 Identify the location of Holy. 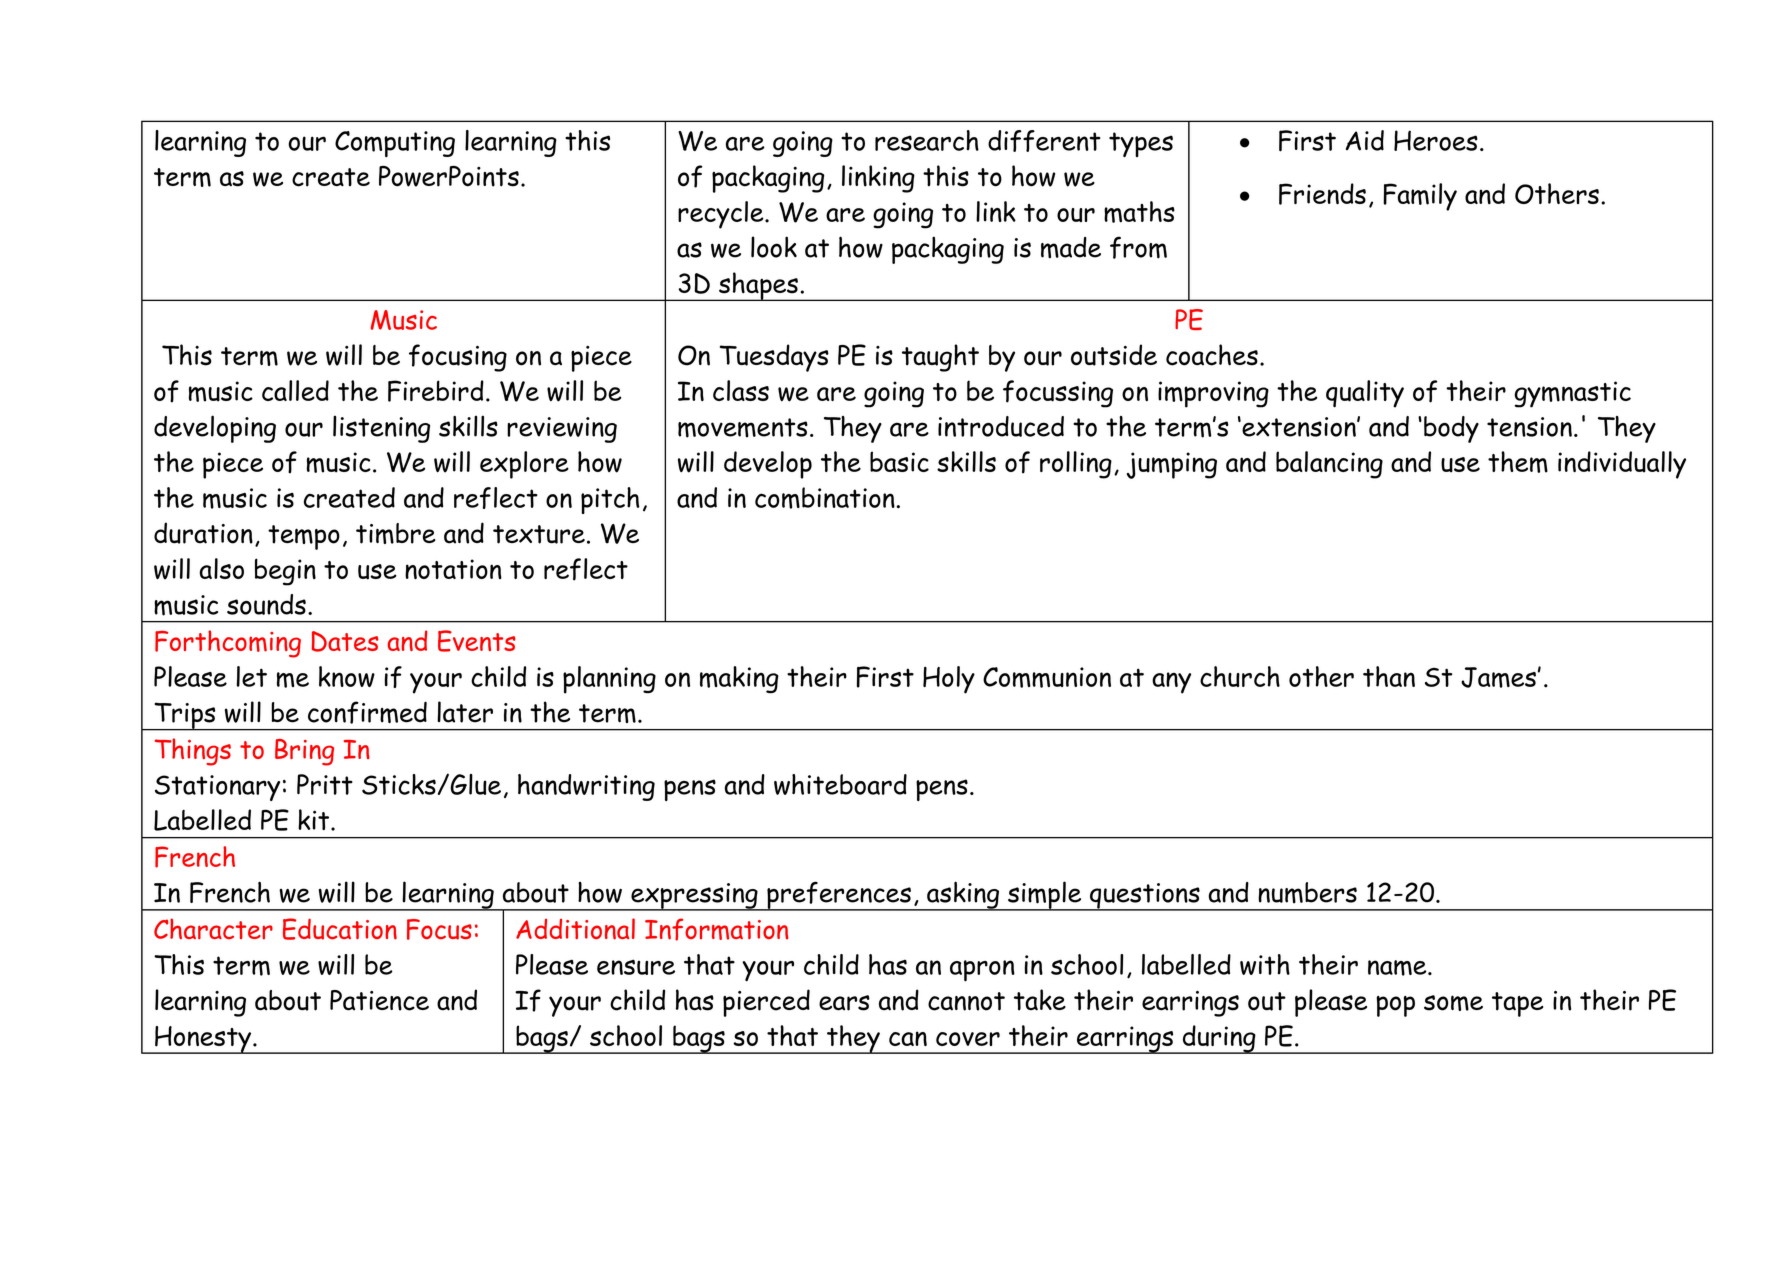
(949, 680).
